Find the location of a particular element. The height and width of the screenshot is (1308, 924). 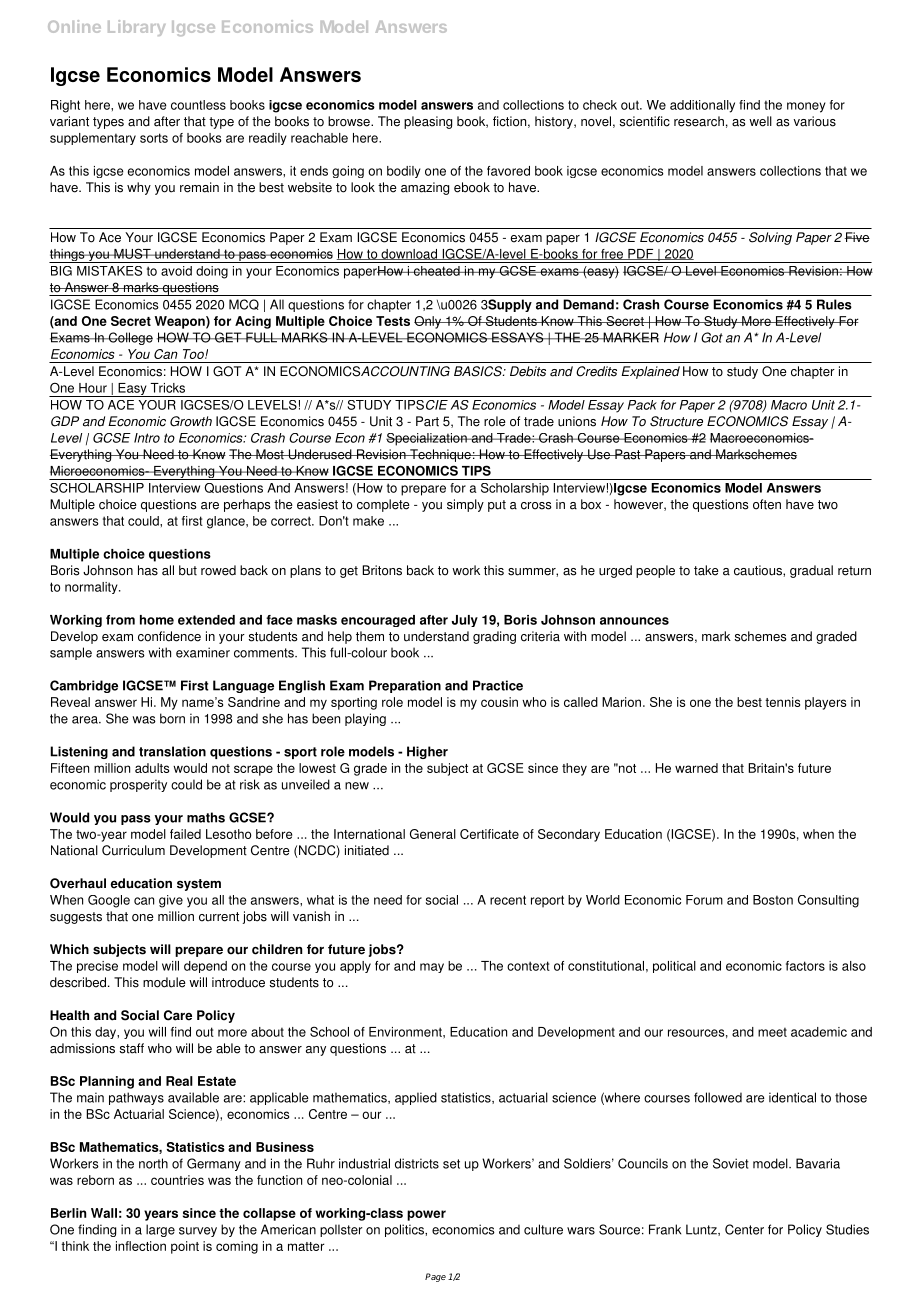

money is located at coordinates (806, 107).
